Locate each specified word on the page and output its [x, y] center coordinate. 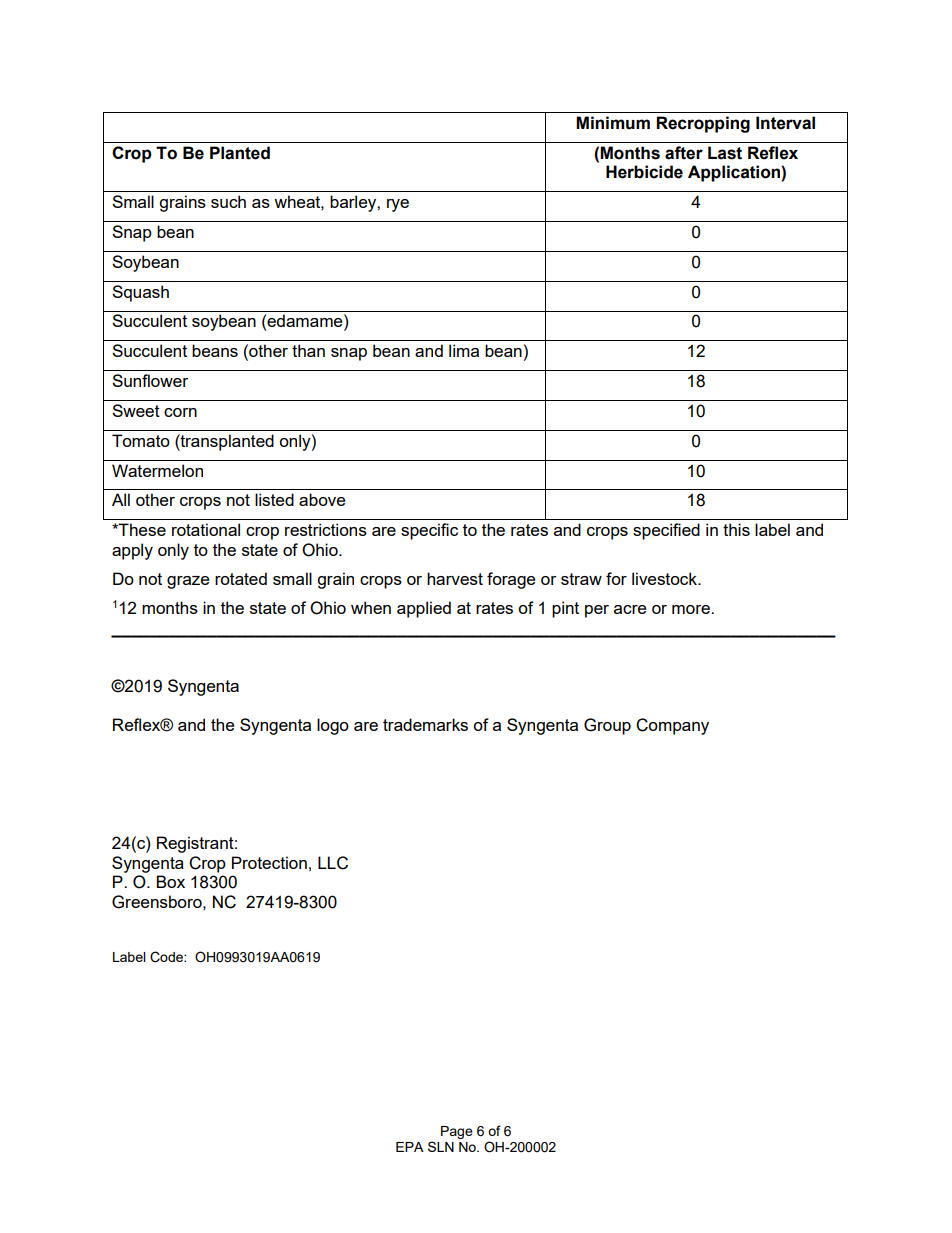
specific [429, 531]
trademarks [425, 724]
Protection [269, 862]
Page [457, 1132]
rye [398, 205]
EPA [410, 1147]
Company [672, 726]
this [736, 529]
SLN [441, 1146]
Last [725, 153]
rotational [206, 529]
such [228, 201]
